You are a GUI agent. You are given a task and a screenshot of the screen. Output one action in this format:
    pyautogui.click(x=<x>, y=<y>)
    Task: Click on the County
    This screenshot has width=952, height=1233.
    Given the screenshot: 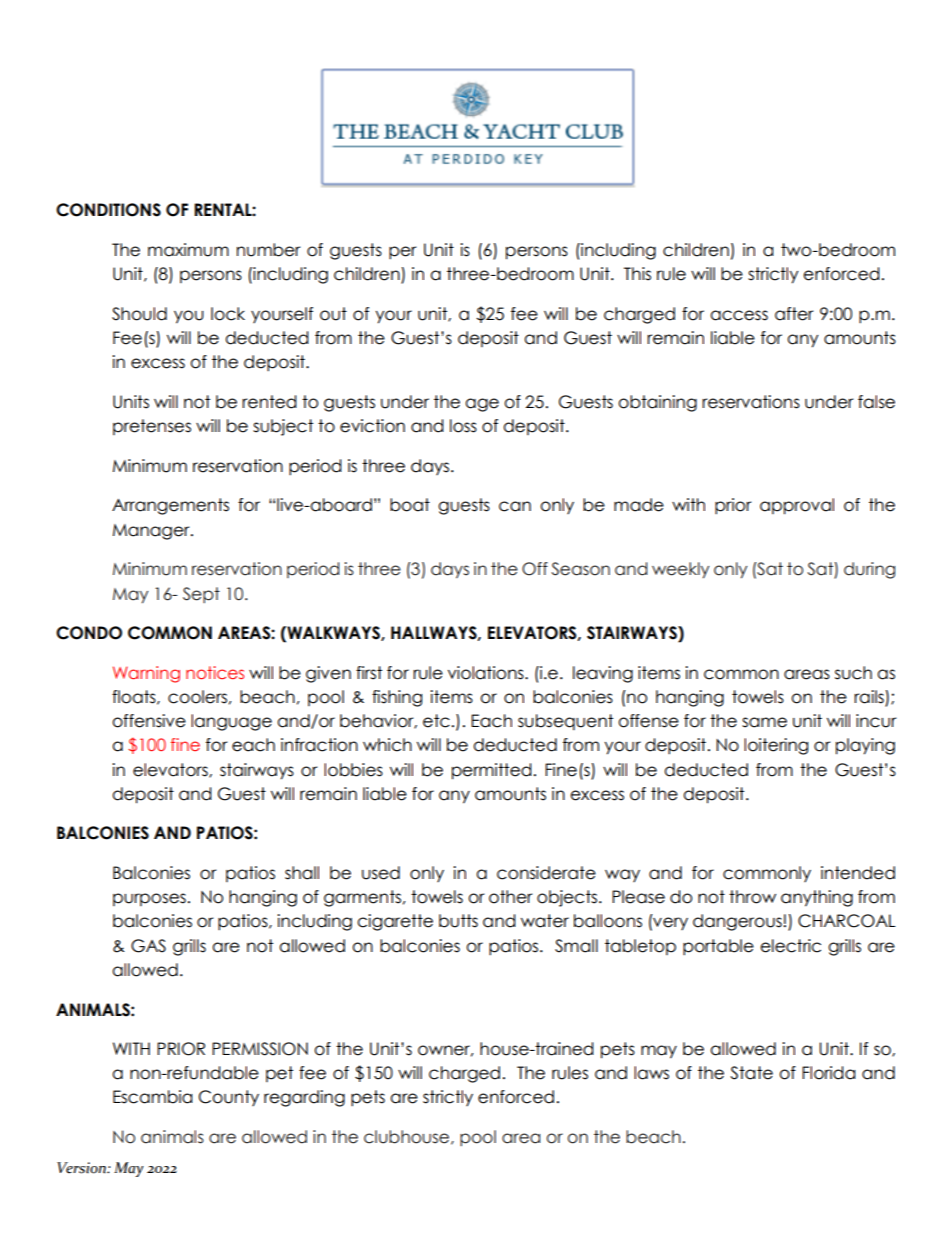 What is the action you would take?
    pyautogui.click(x=229, y=1098)
